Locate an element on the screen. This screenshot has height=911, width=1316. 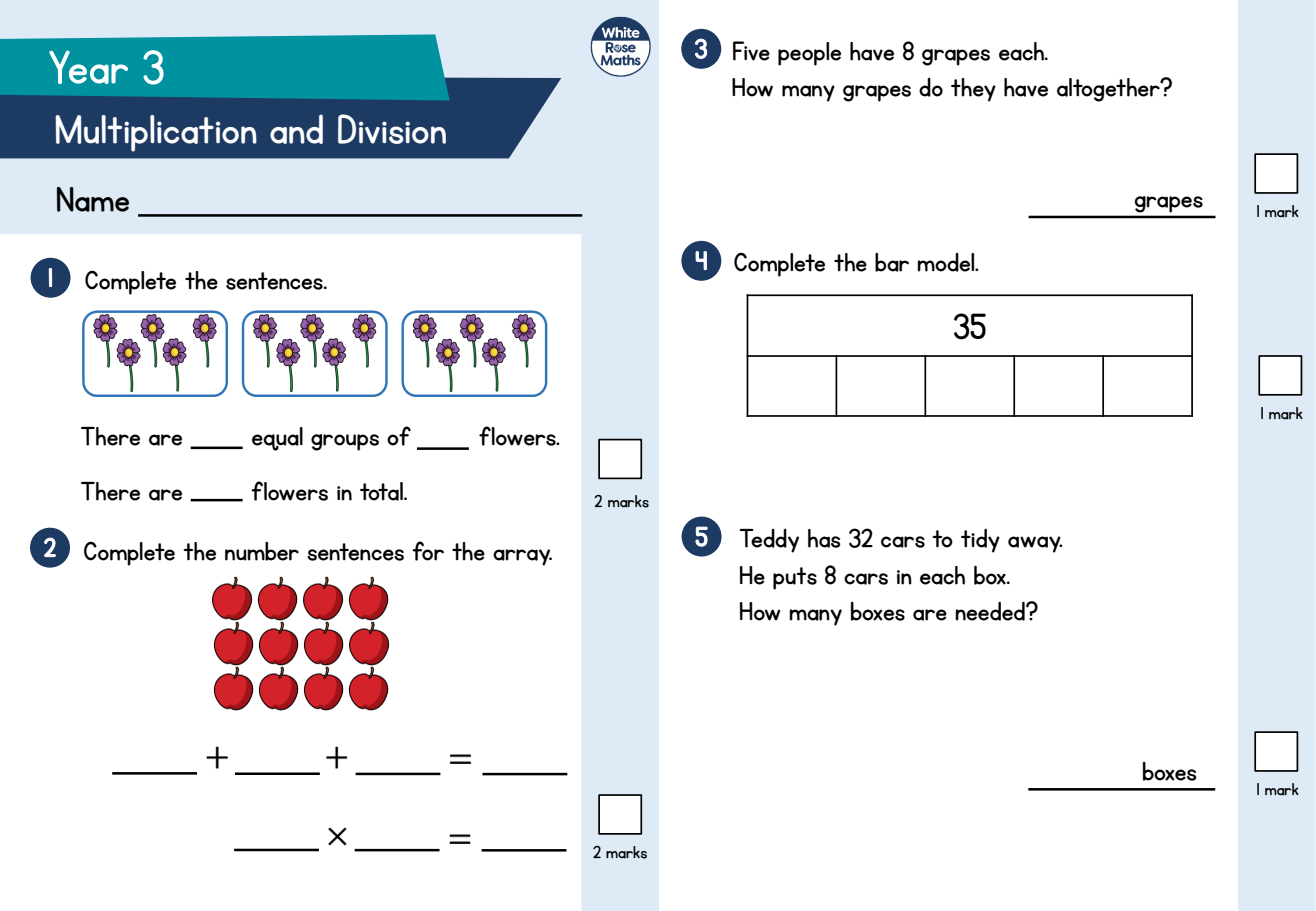
model is located at coordinates (947, 262).
